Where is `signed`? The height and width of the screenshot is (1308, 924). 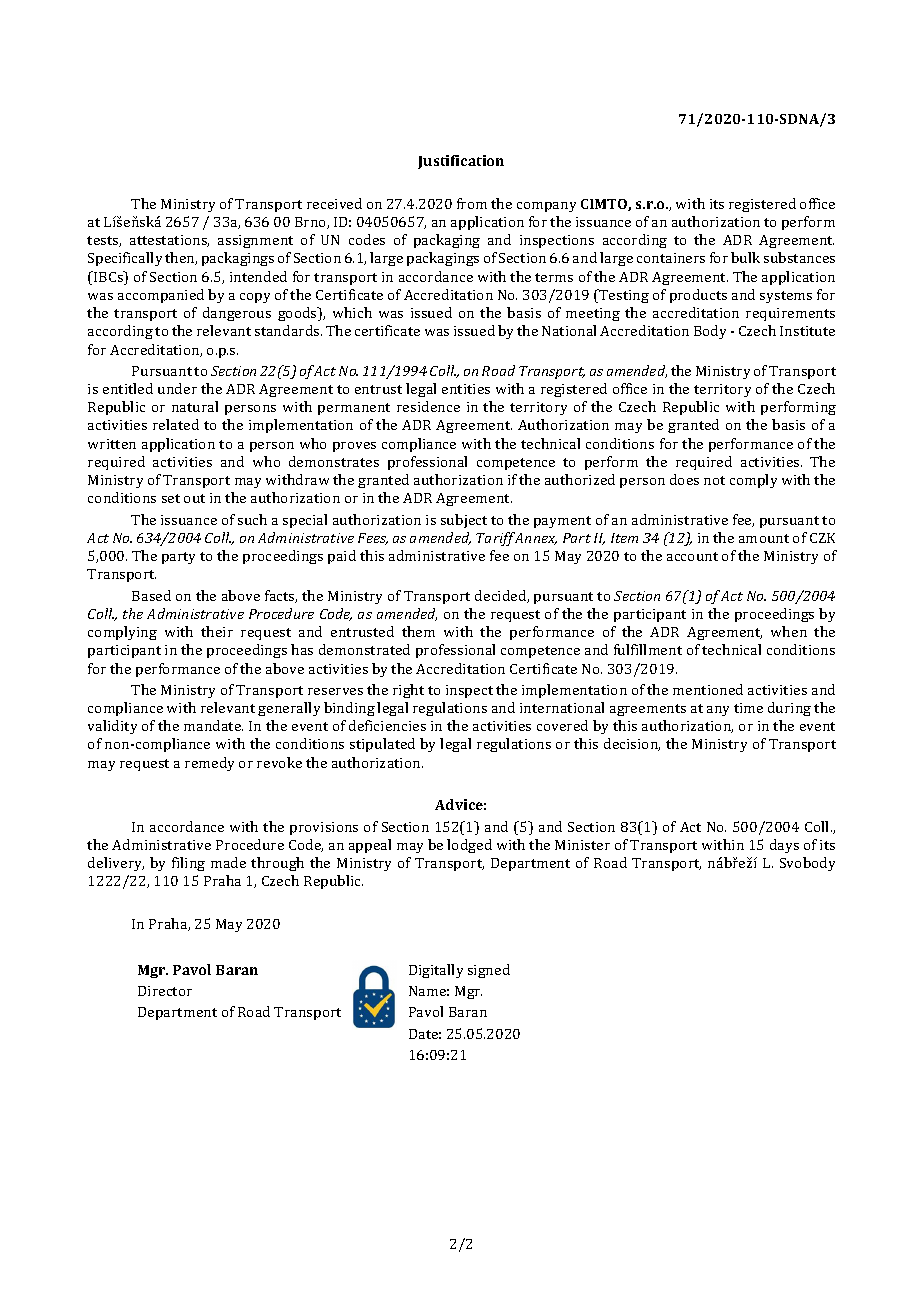
signed is located at coordinates (489, 971).
